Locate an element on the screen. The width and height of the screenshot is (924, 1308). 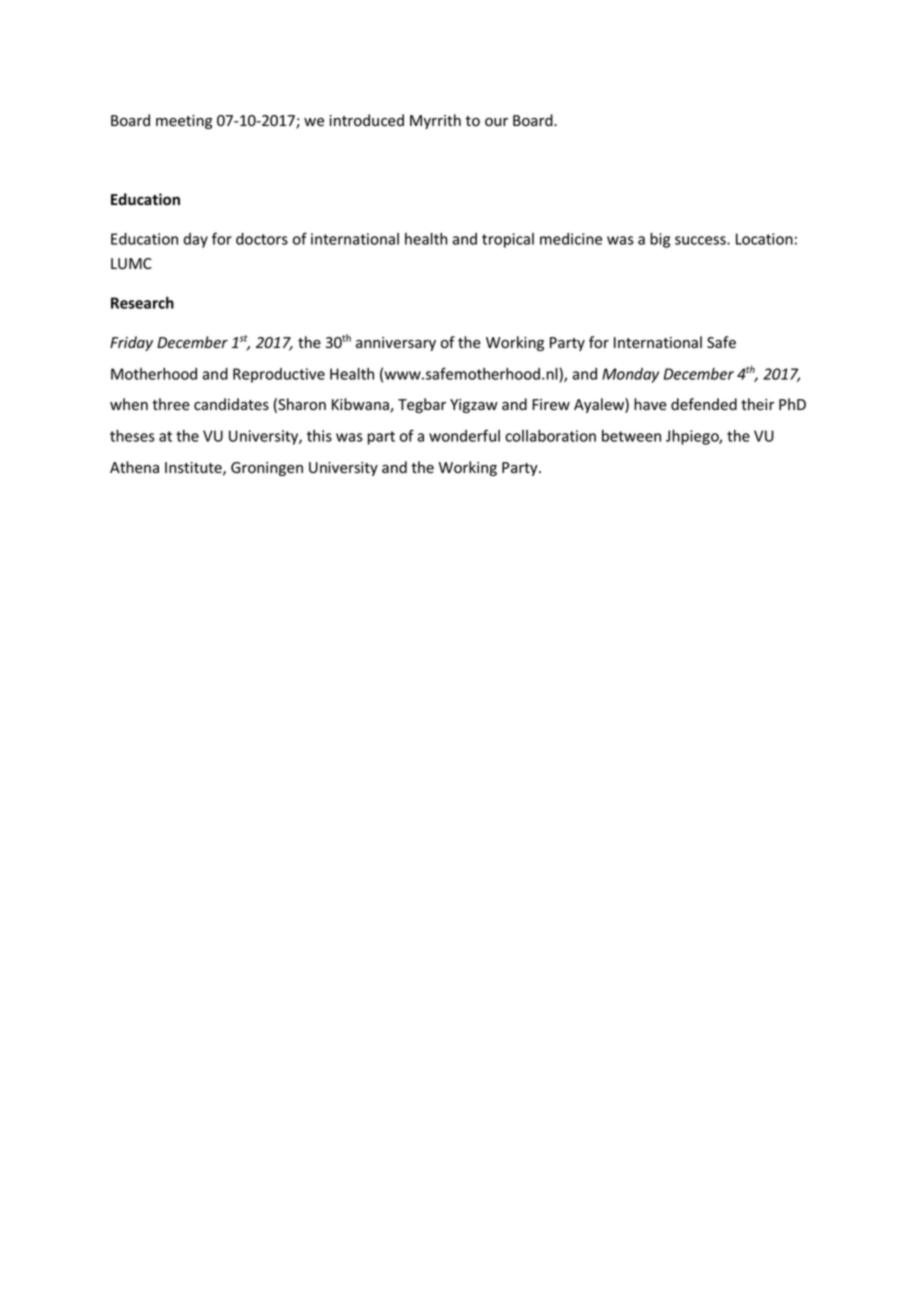
between is located at coordinates (631, 436).
